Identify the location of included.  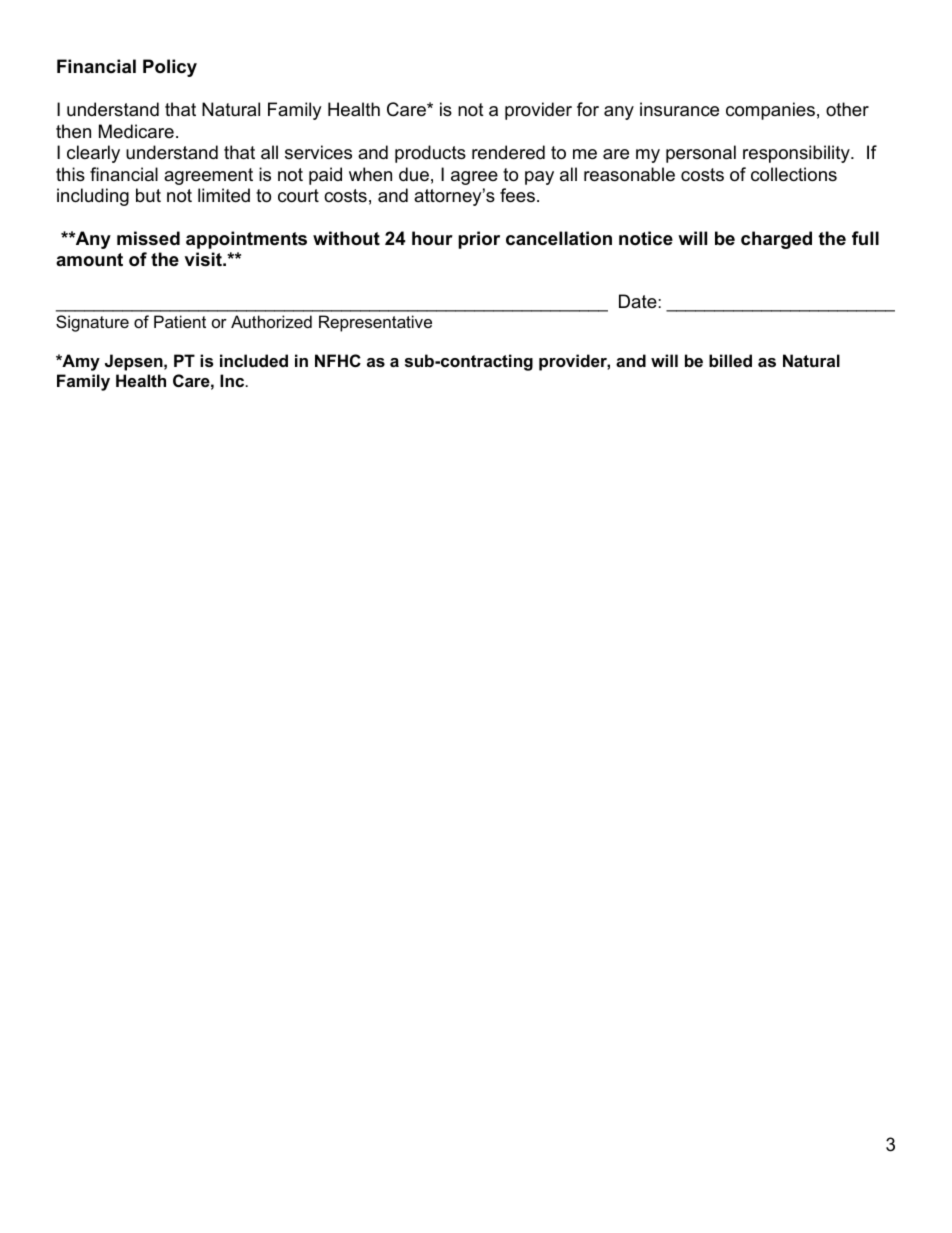
(254, 360).
